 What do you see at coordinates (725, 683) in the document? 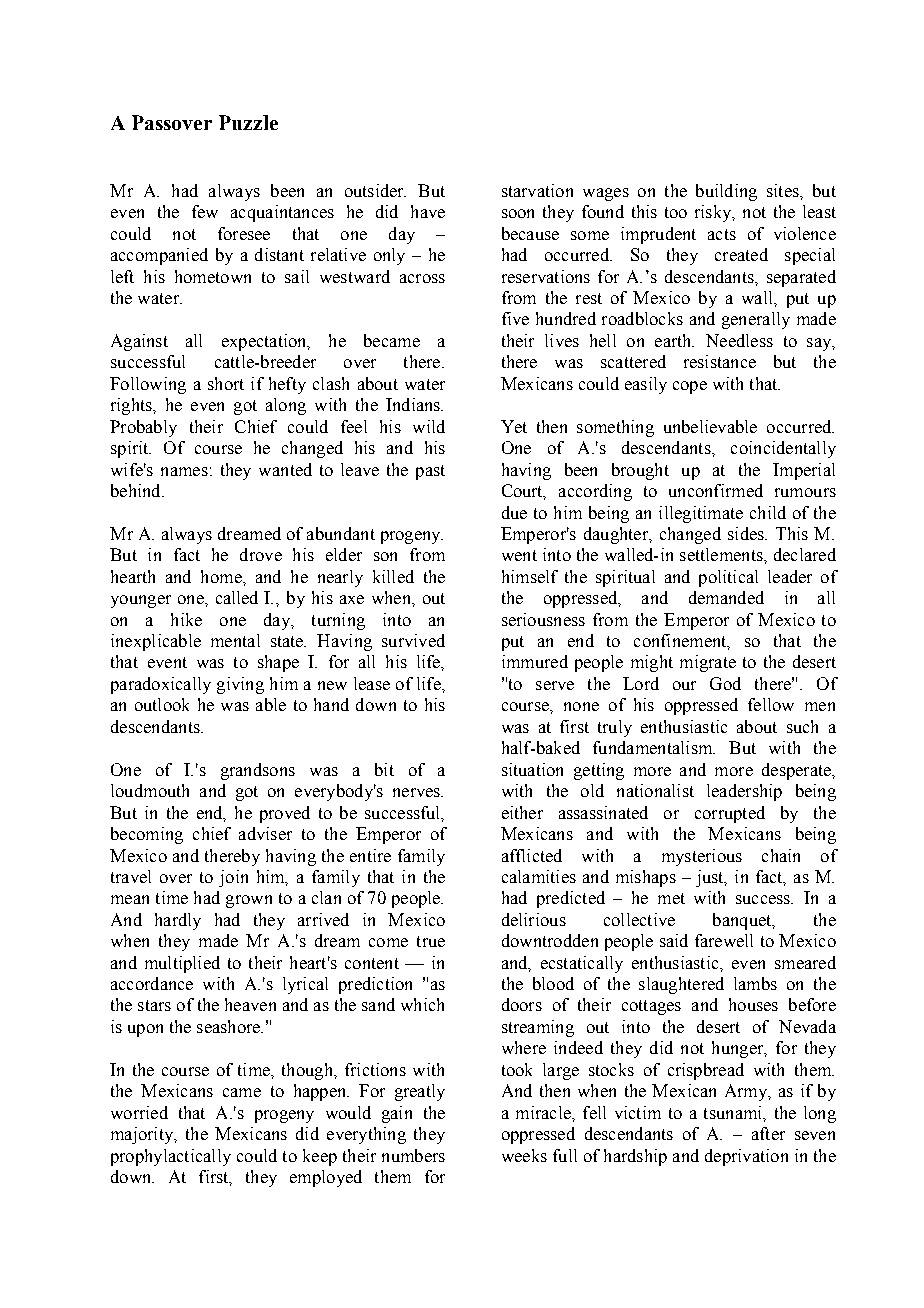
I see `God` at bounding box center [725, 683].
